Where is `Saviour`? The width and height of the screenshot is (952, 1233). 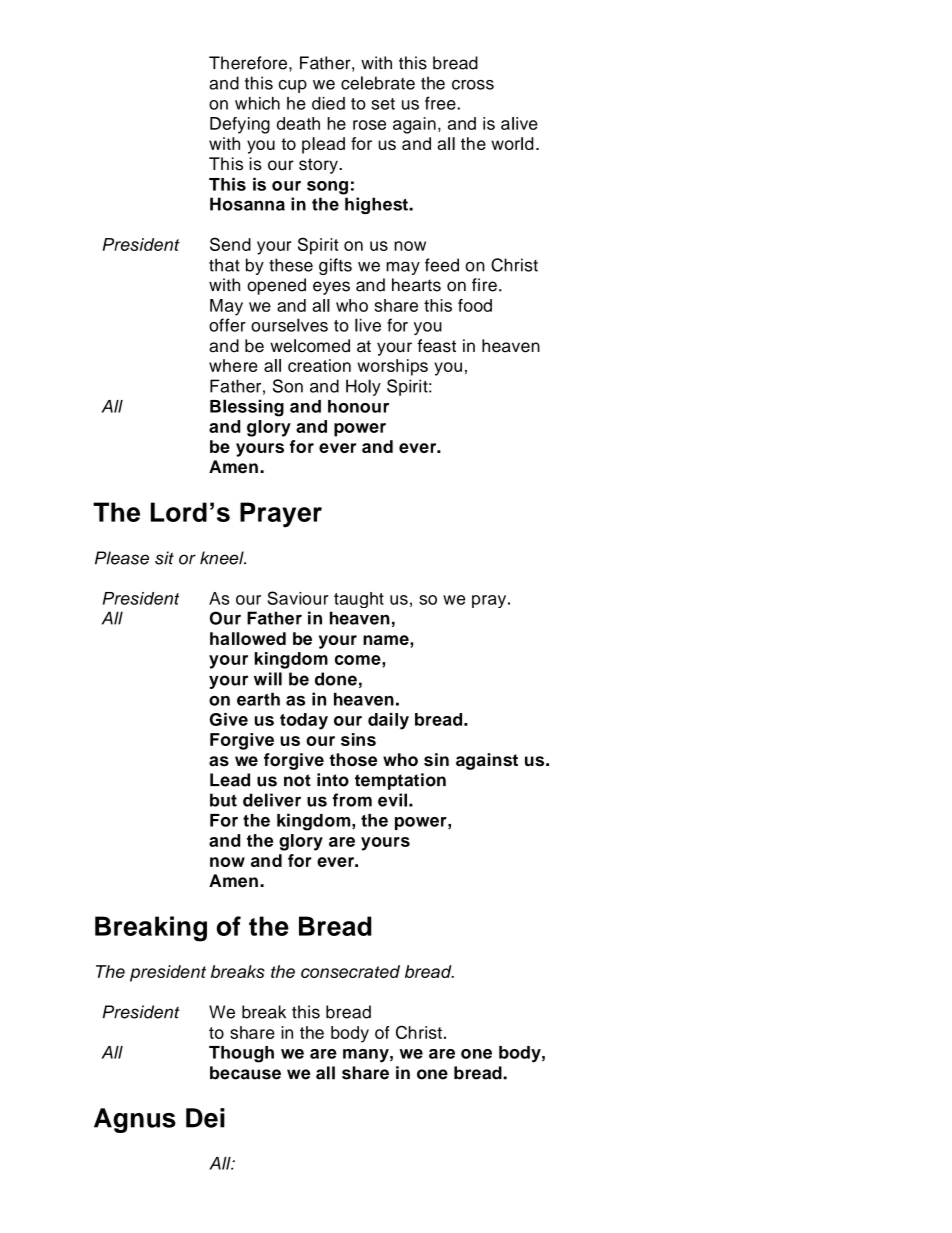 Saviour is located at coordinates (297, 598).
